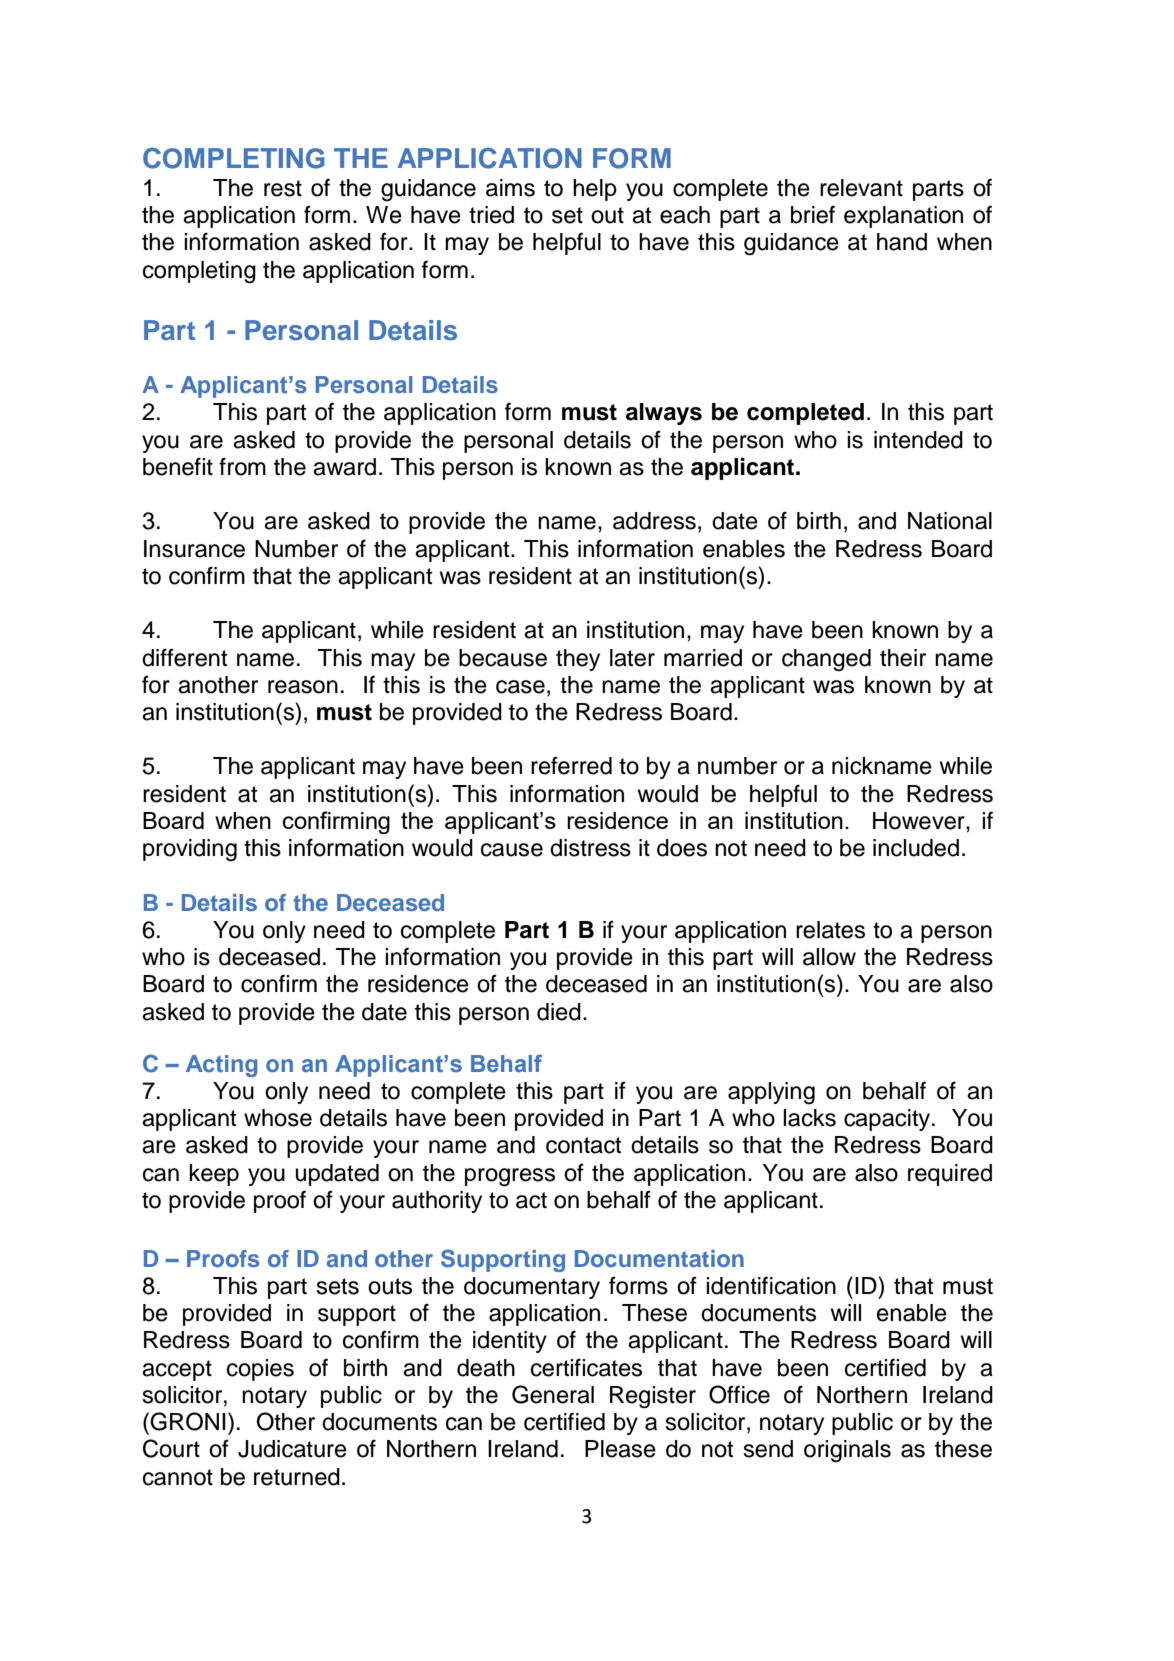 The width and height of the page is (1174, 1661). I want to click on reason, so click(303, 687).
